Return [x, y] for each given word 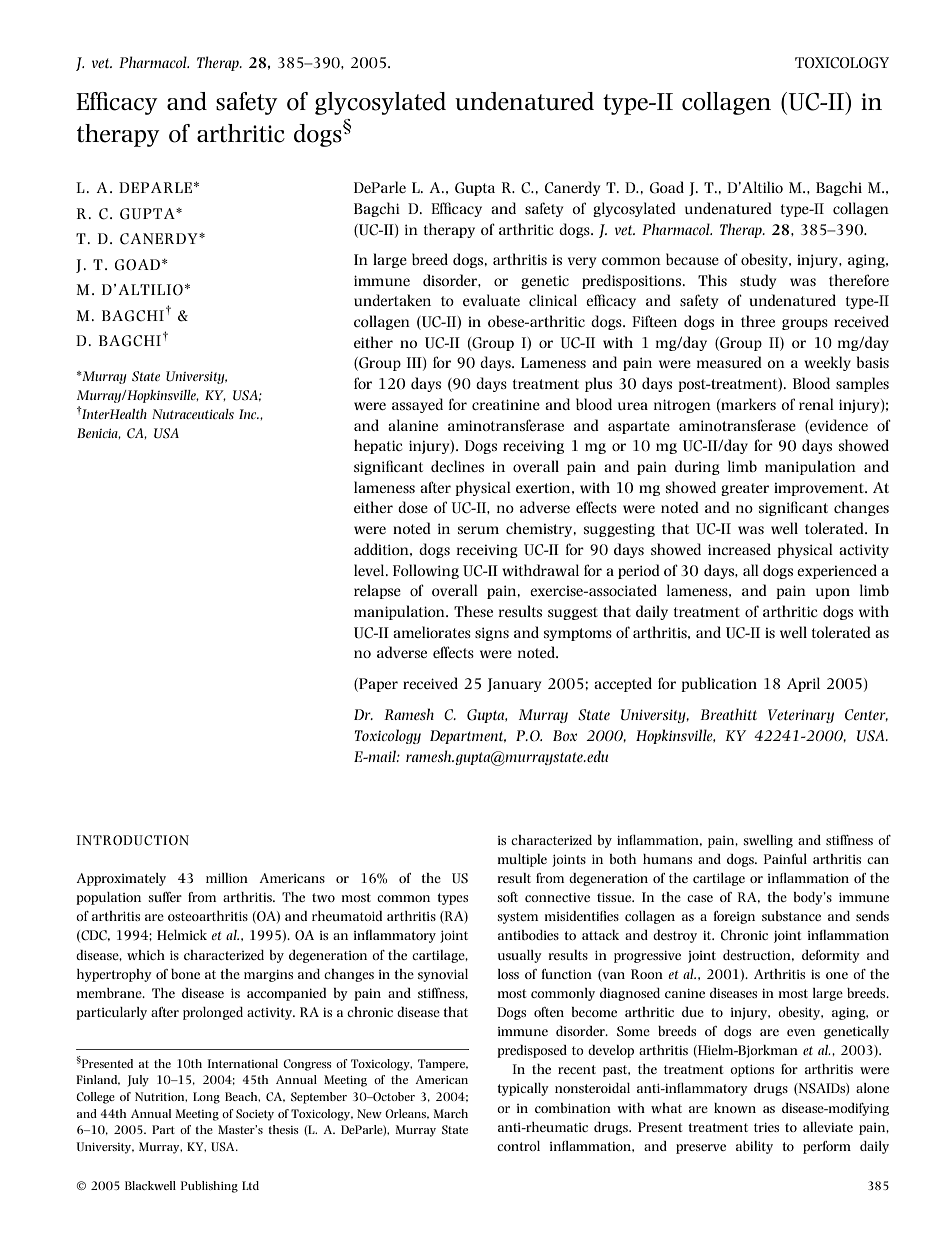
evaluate [491, 300]
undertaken [392, 300]
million [227, 878]
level [370, 570]
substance [791, 916]
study [758, 281]
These [473, 611]
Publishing [209, 1187]
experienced [837, 571]
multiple [522, 860]
